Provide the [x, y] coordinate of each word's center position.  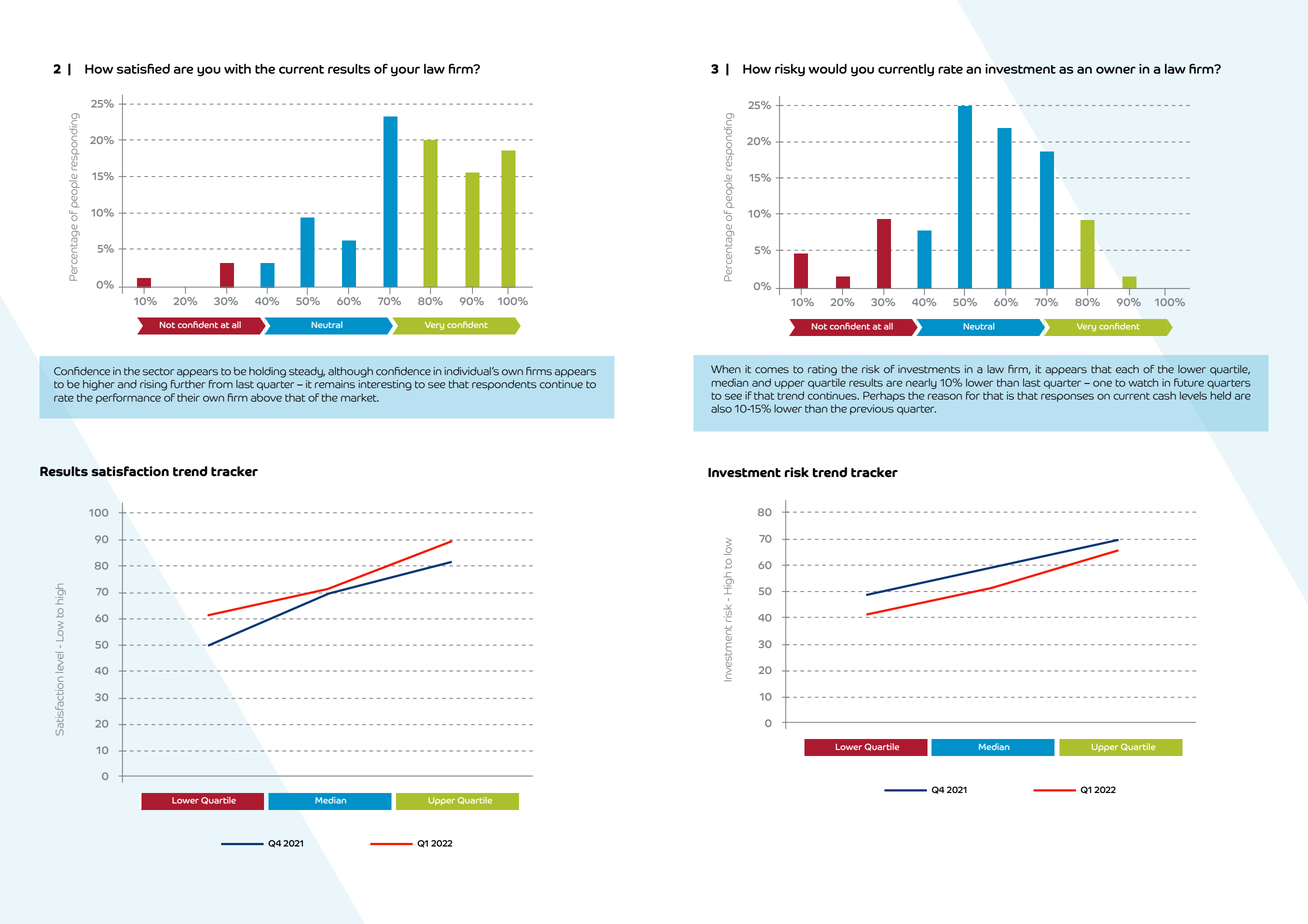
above [266, 397]
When [726, 369]
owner [1116, 70]
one [1102, 383]
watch [1143, 382]
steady [307, 372]
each [1127, 369]
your [405, 71]
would [827, 69]
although [350, 372]
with [237, 69]
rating [822, 370]
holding [267, 372]
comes [772, 370]
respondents [504, 385]
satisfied [143, 68]
